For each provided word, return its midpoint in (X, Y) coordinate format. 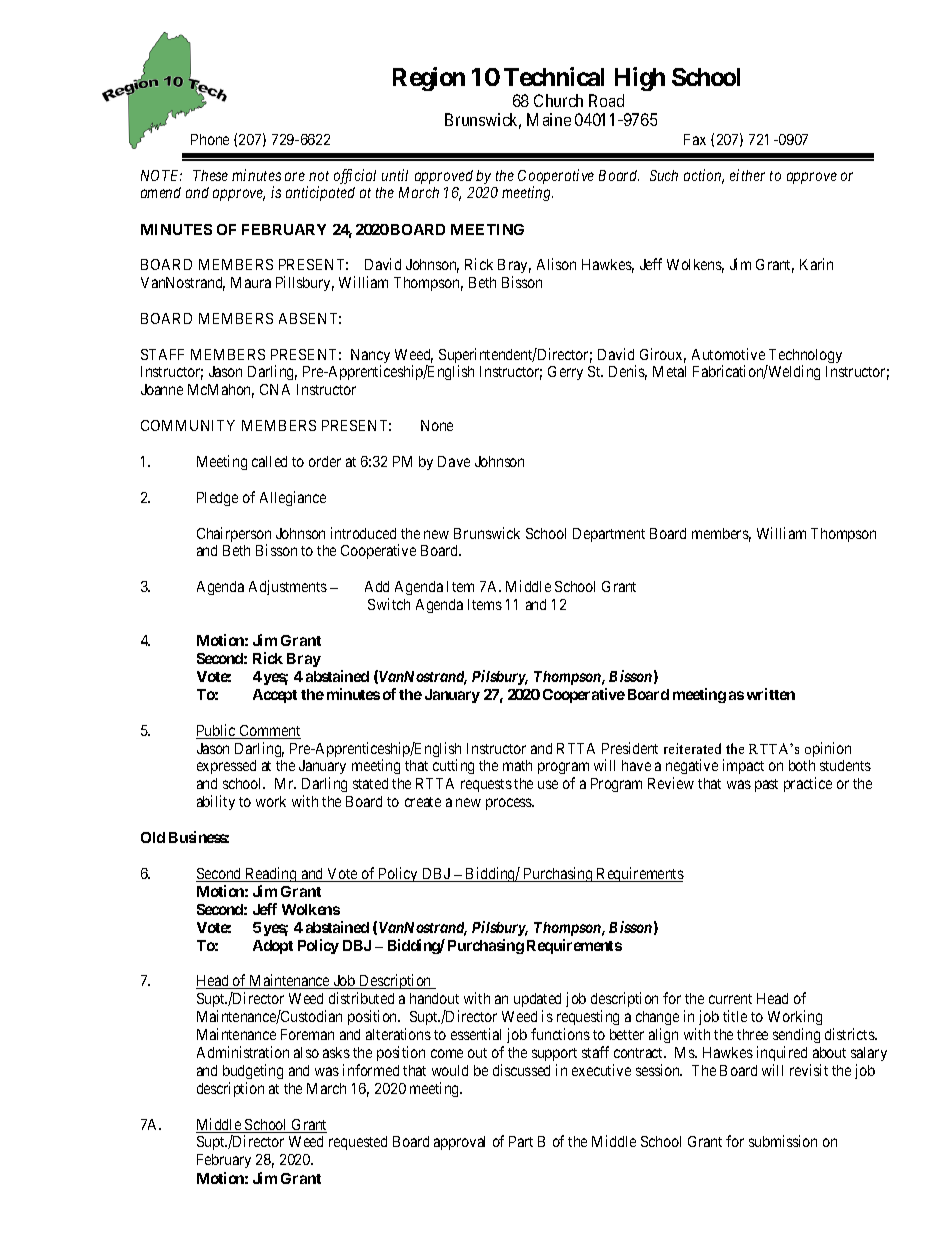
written (771, 694)
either (747, 175)
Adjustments (288, 587)
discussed (521, 1070)
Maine (549, 119)
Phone (210, 139)
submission (783, 1141)
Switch (389, 604)
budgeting (253, 1071)
